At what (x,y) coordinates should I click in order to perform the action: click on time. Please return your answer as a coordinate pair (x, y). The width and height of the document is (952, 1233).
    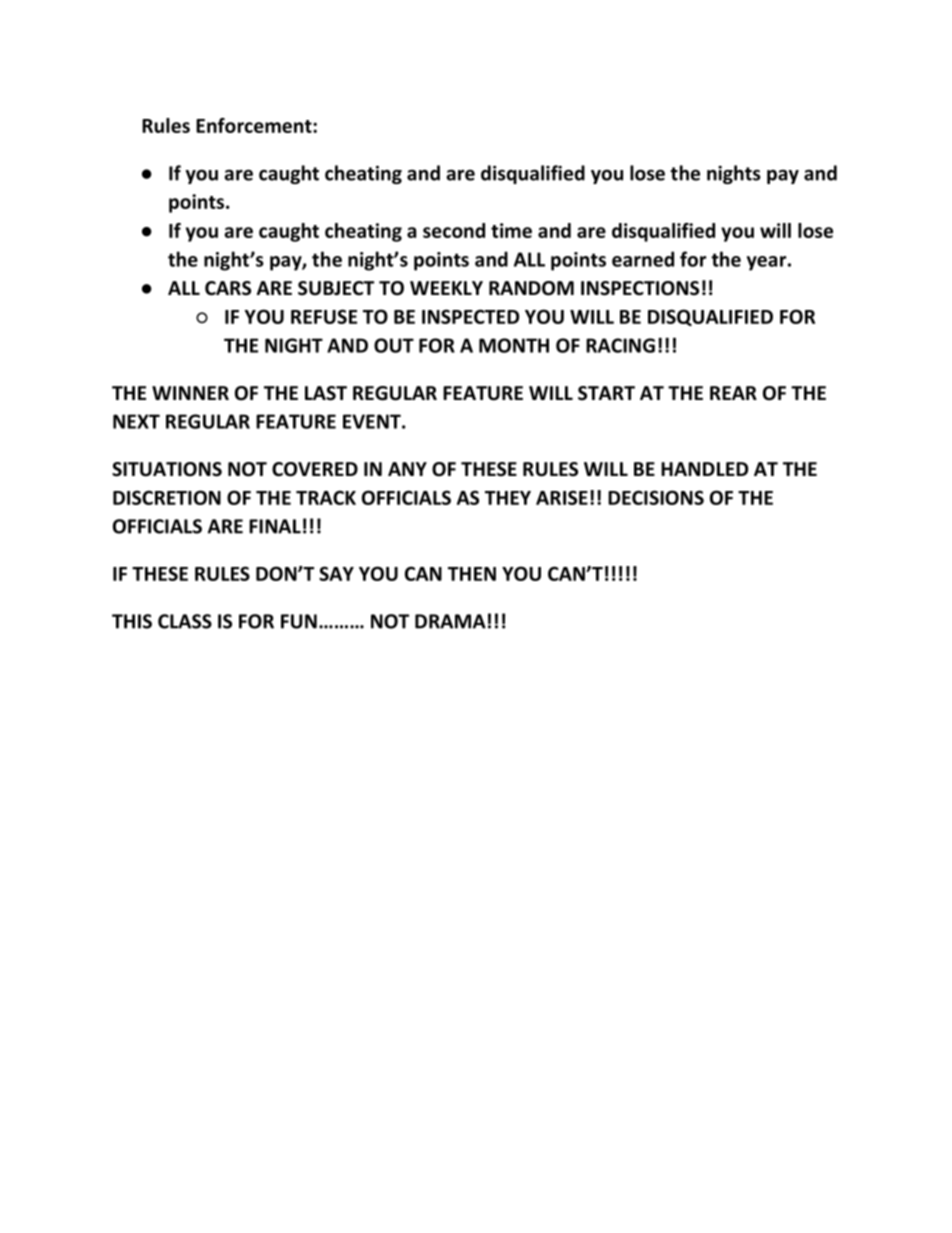
    Looking at the image, I should click on (511, 230).
